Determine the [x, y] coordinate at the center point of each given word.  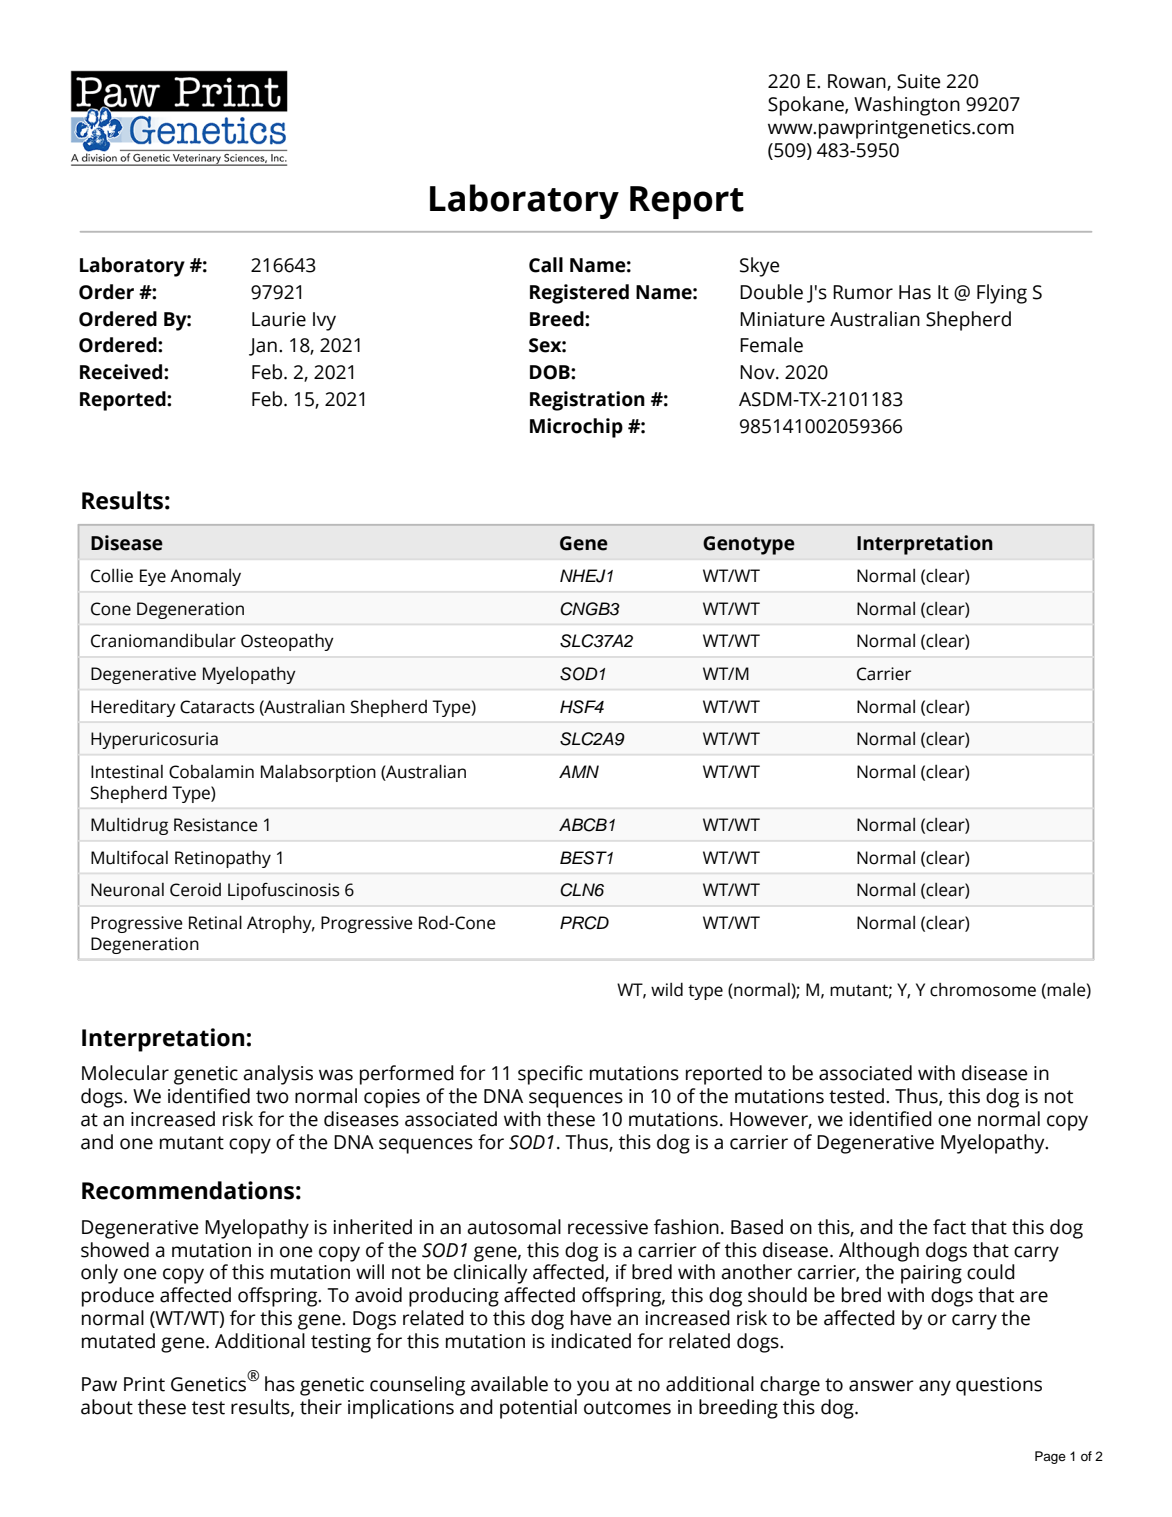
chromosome [983, 990]
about [107, 1407]
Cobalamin [211, 772]
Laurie [279, 319]
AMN [579, 771]
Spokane [807, 106]
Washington [907, 106]
